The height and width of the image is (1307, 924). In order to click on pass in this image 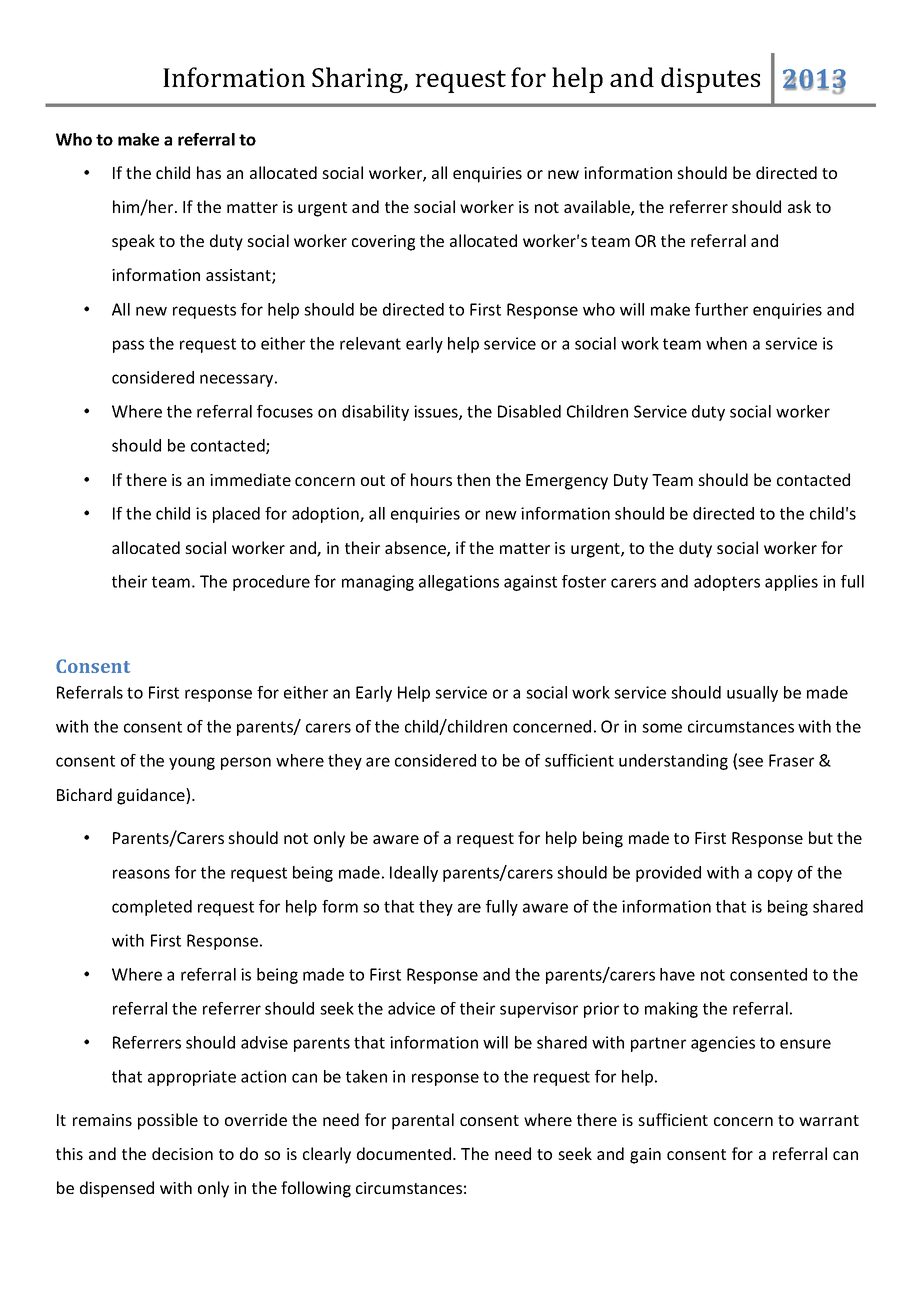, I will do `click(128, 346)`.
